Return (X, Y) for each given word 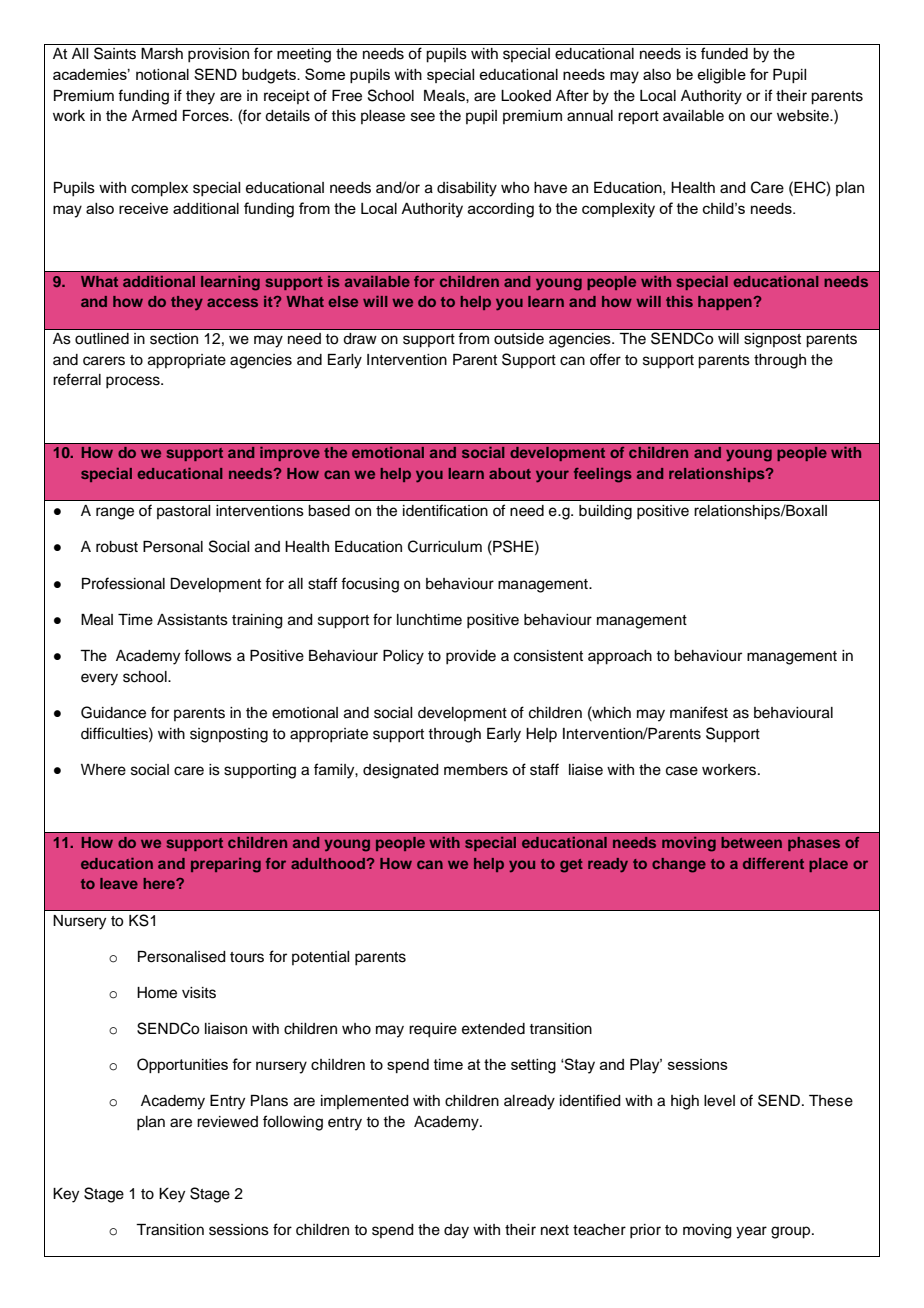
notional (162, 74)
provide (471, 657)
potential (321, 958)
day (456, 1231)
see (423, 117)
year (751, 1232)
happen (726, 303)
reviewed (227, 1122)
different (773, 863)
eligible (721, 76)
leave (119, 883)
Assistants (192, 620)
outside (519, 339)
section (174, 339)
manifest (699, 712)
